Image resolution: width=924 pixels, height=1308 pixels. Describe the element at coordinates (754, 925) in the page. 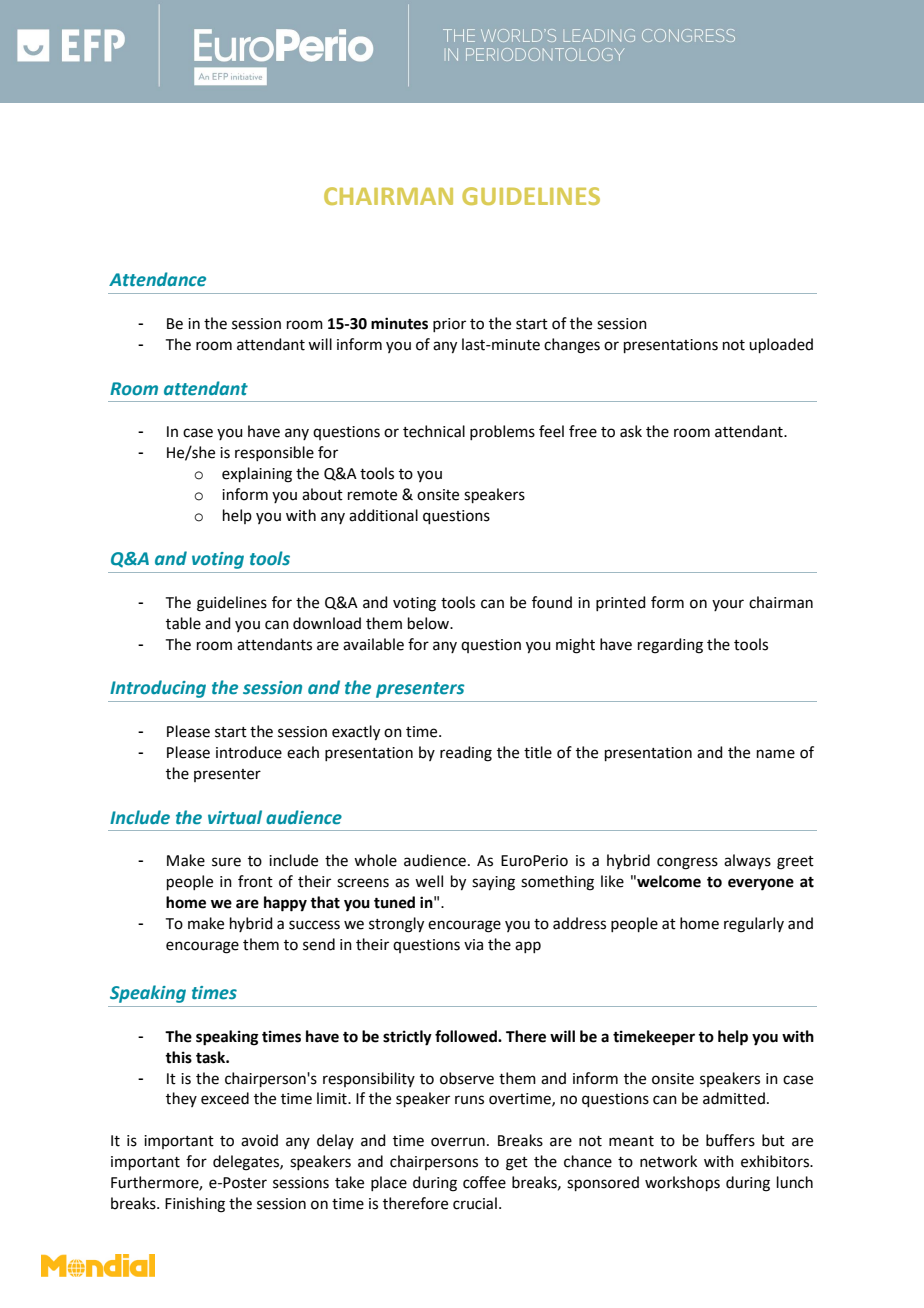

I see `regularly` at that location.
